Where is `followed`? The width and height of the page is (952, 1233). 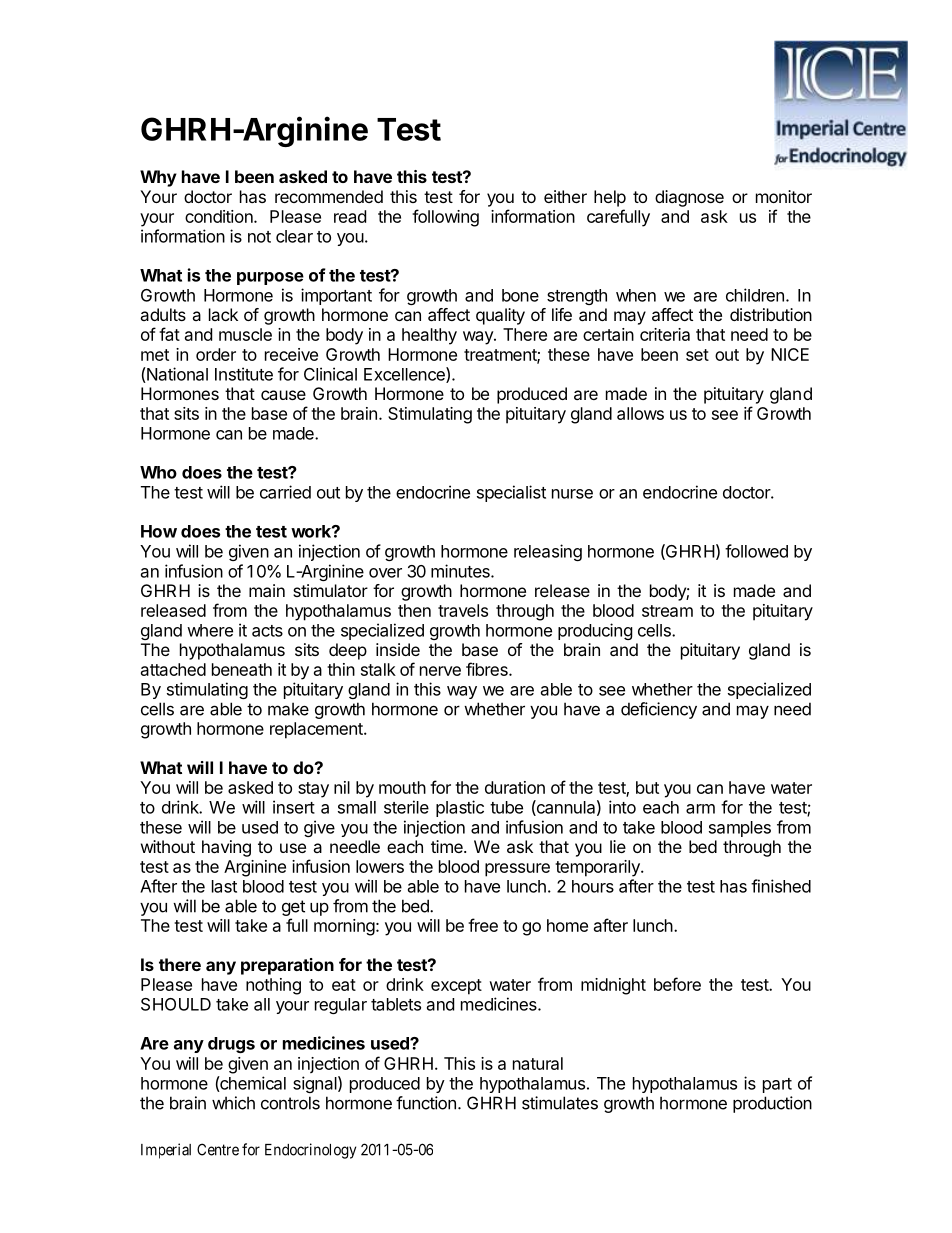 followed is located at coordinates (756, 551).
